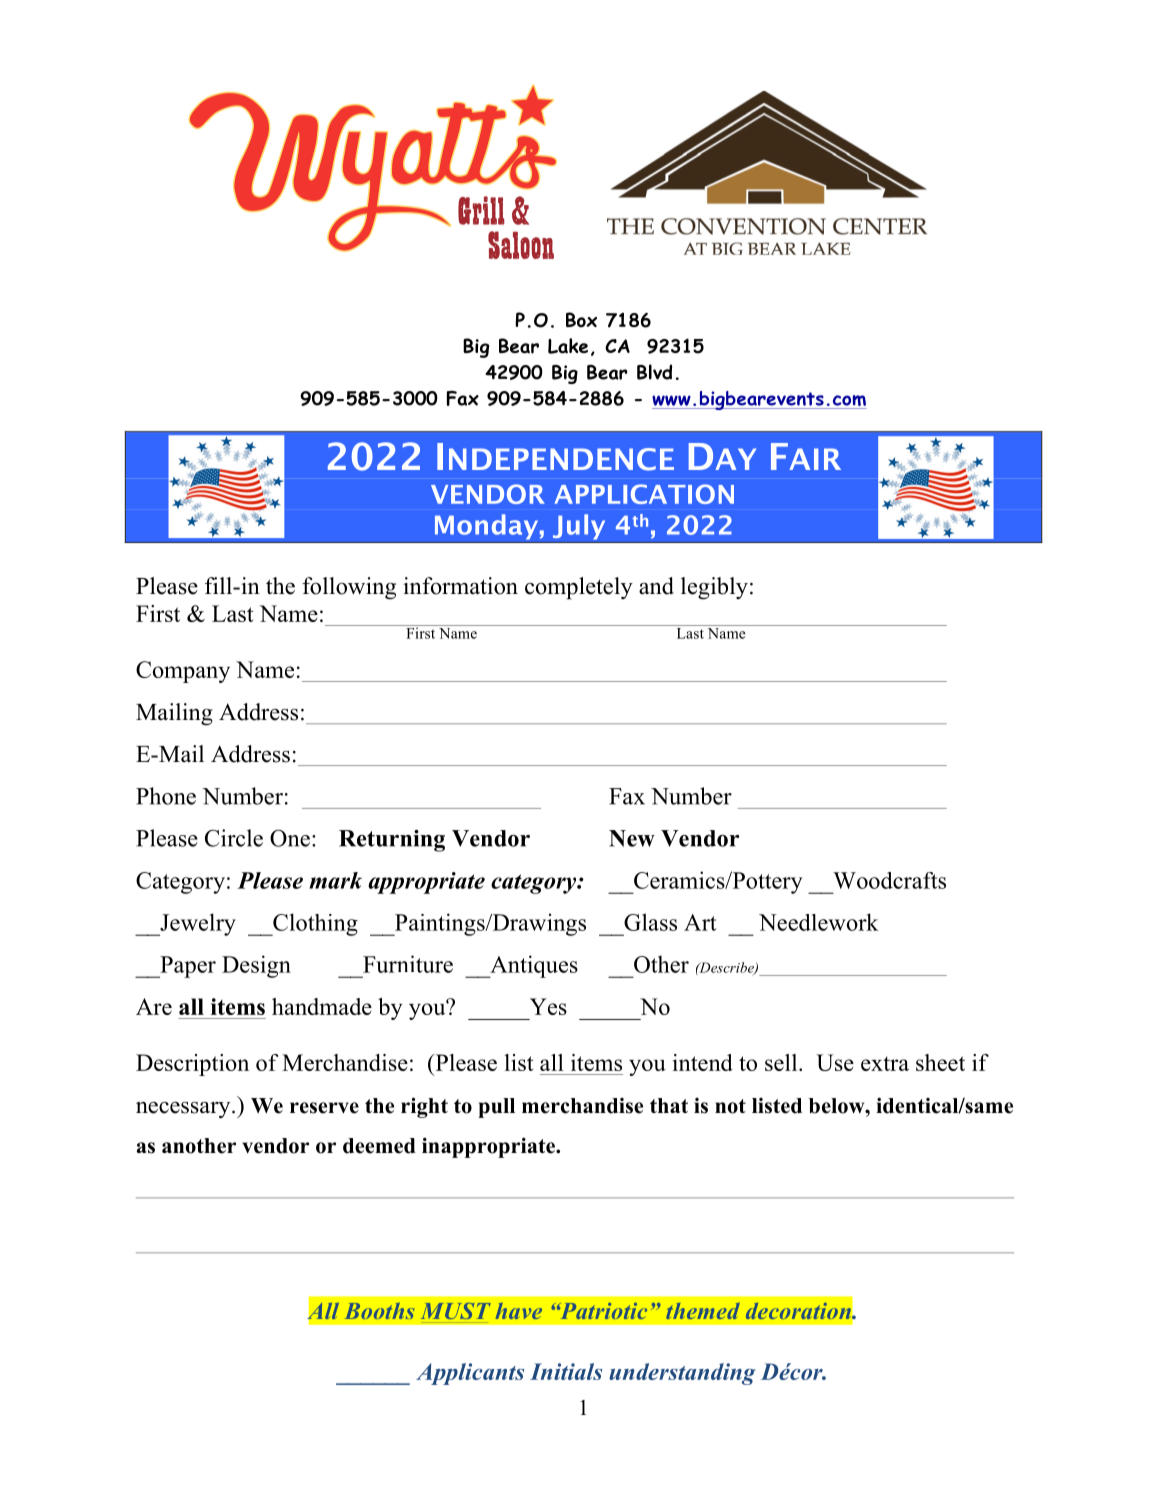 Image resolution: width=1149 pixels, height=1487 pixels. What do you see at coordinates (581, 320) in the image?
I see `Box` at bounding box center [581, 320].
